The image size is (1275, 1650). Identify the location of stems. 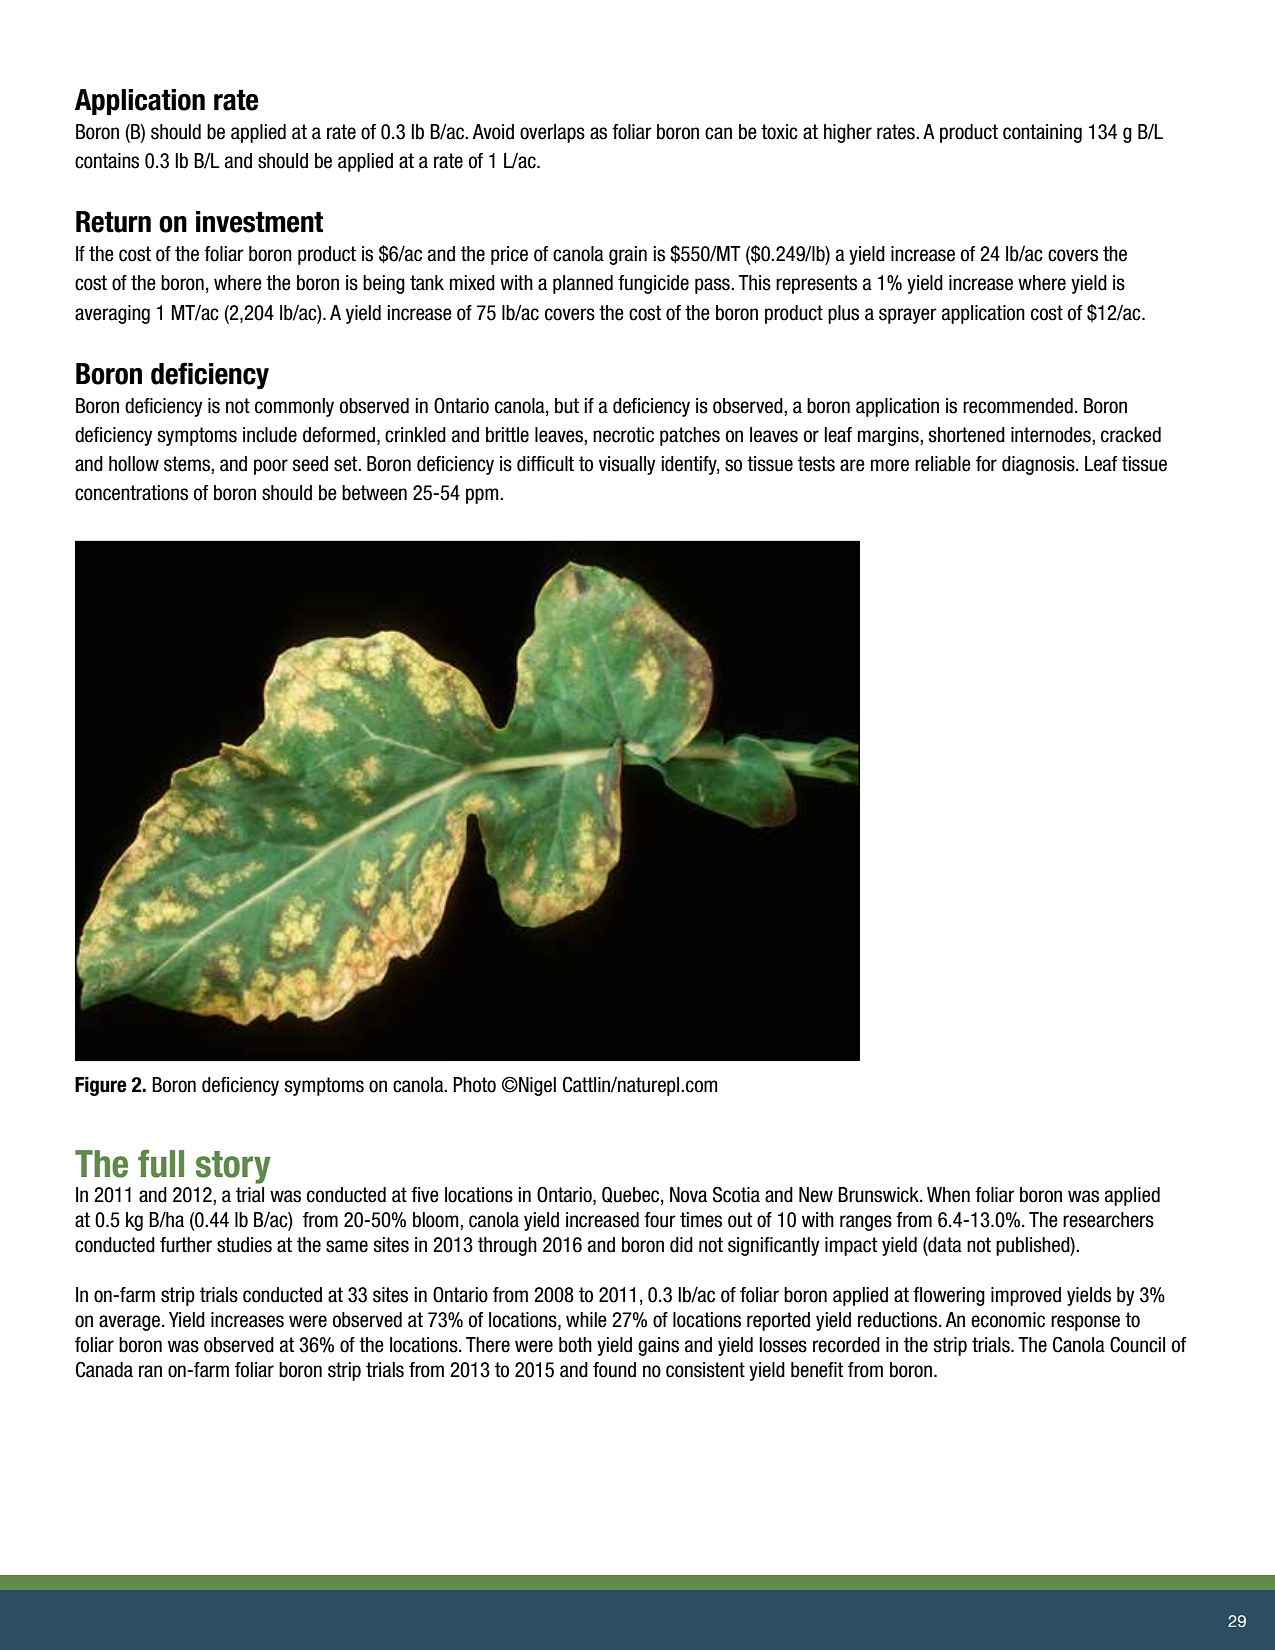
(188, 465).
